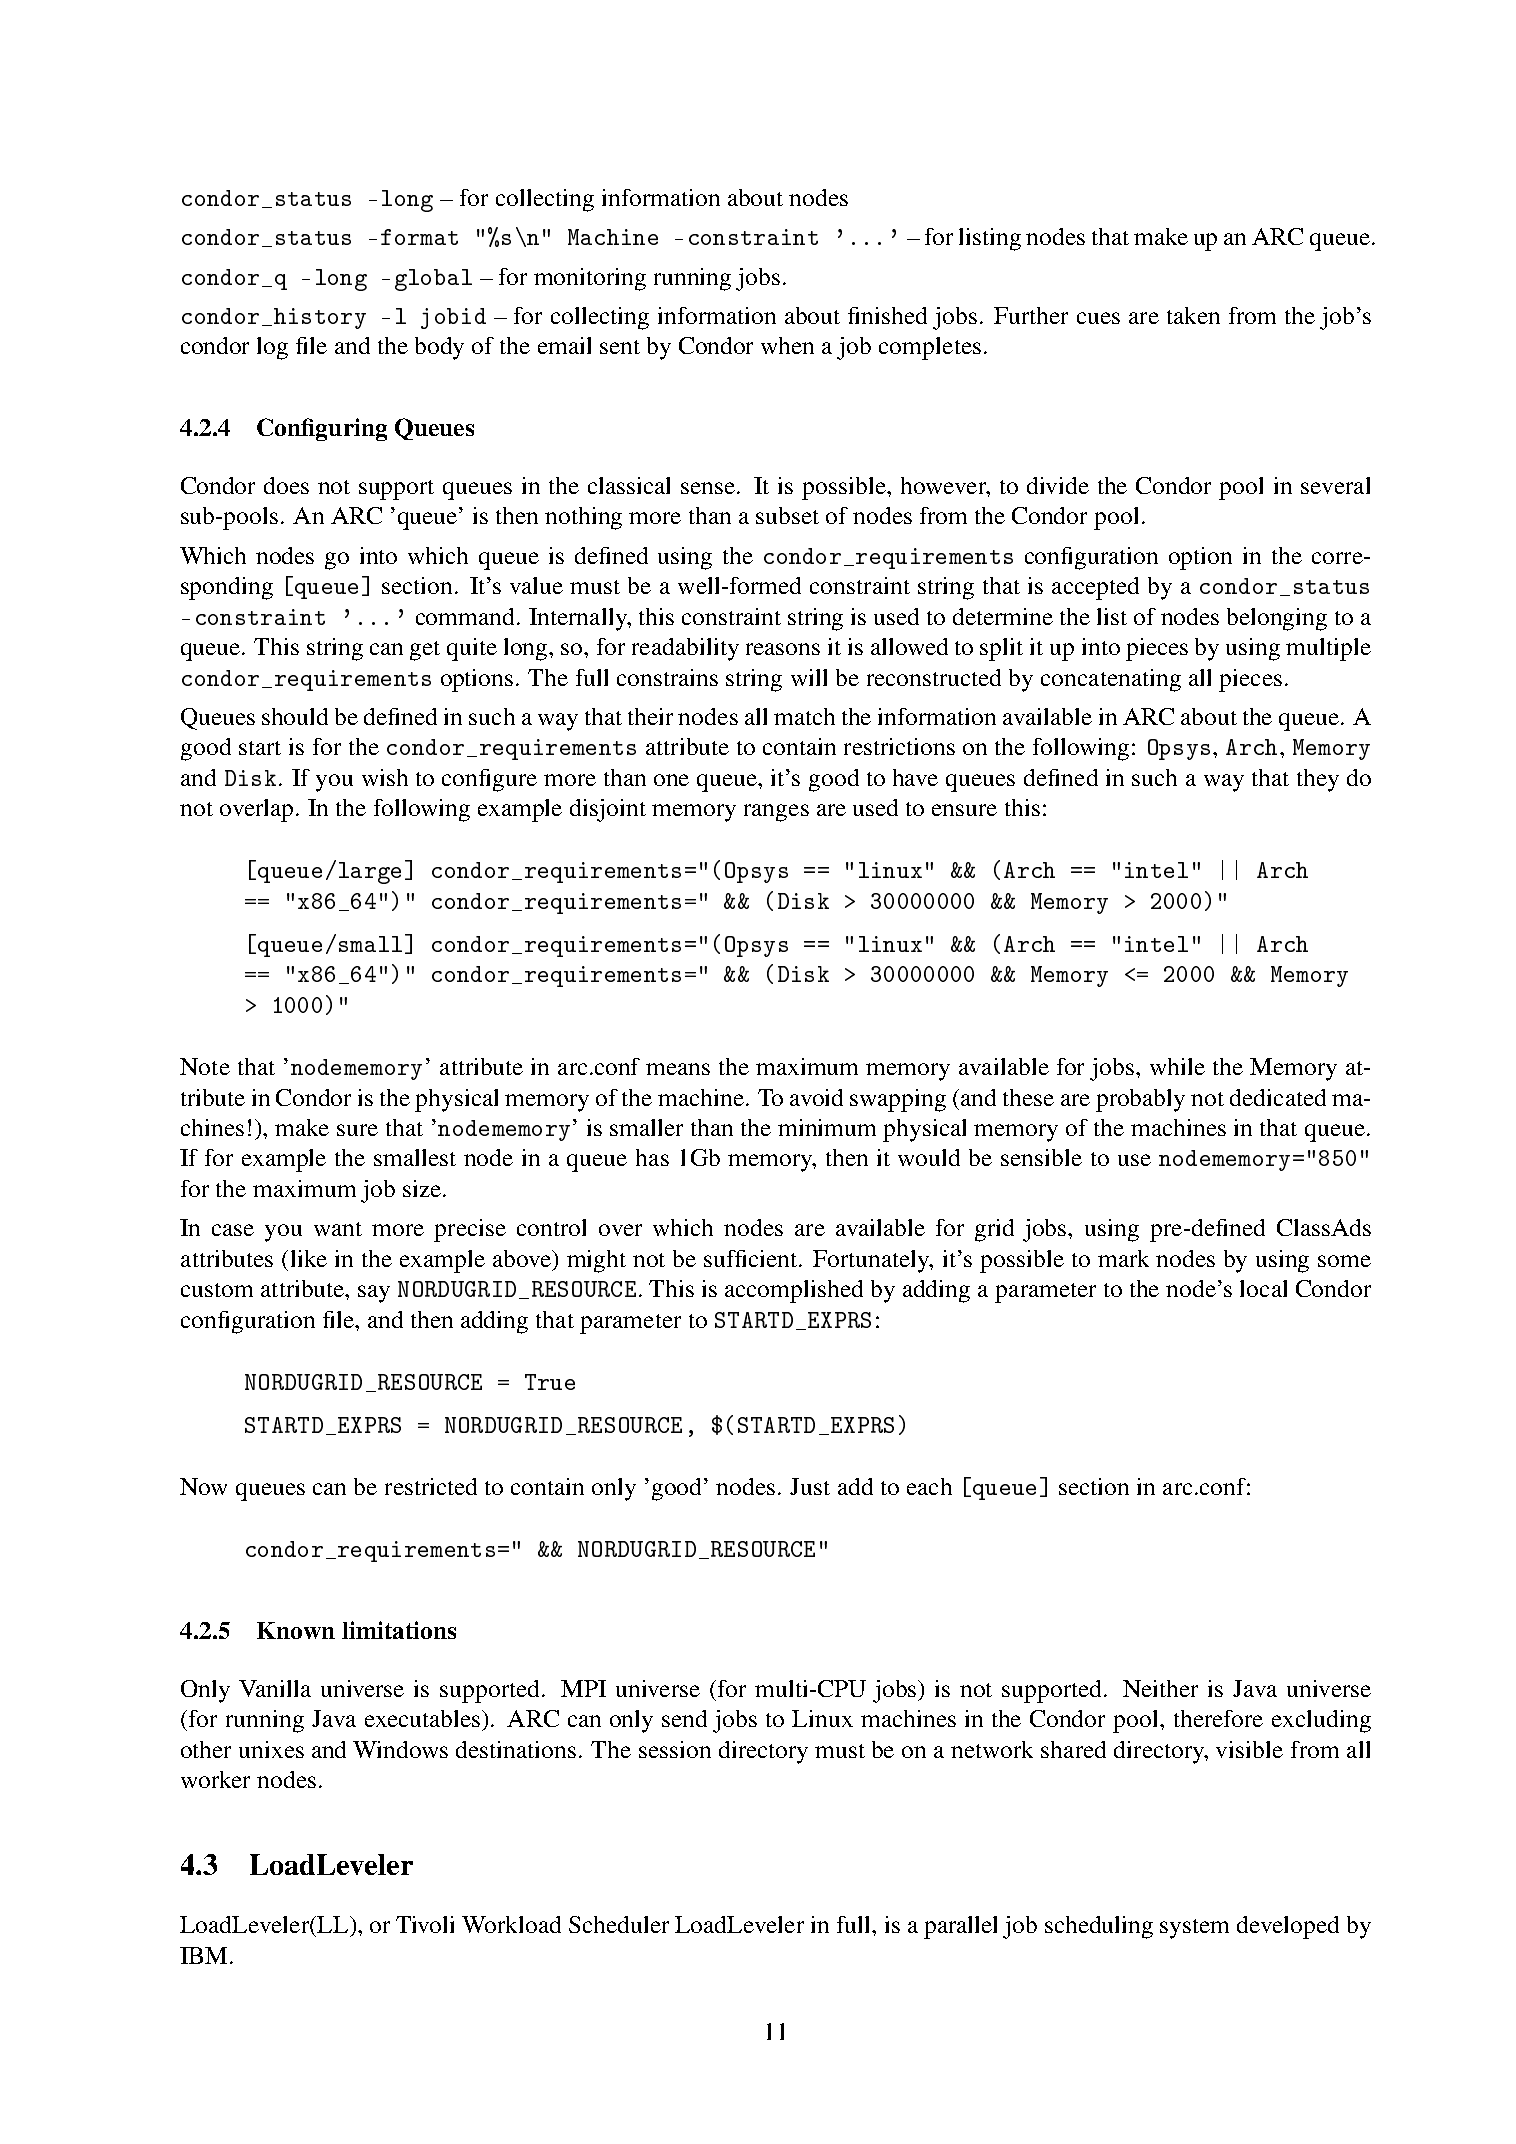 The image size is (1516, 2144). Describe the element at coordinates (374, 1294) in the image. I see `say` at that location.
